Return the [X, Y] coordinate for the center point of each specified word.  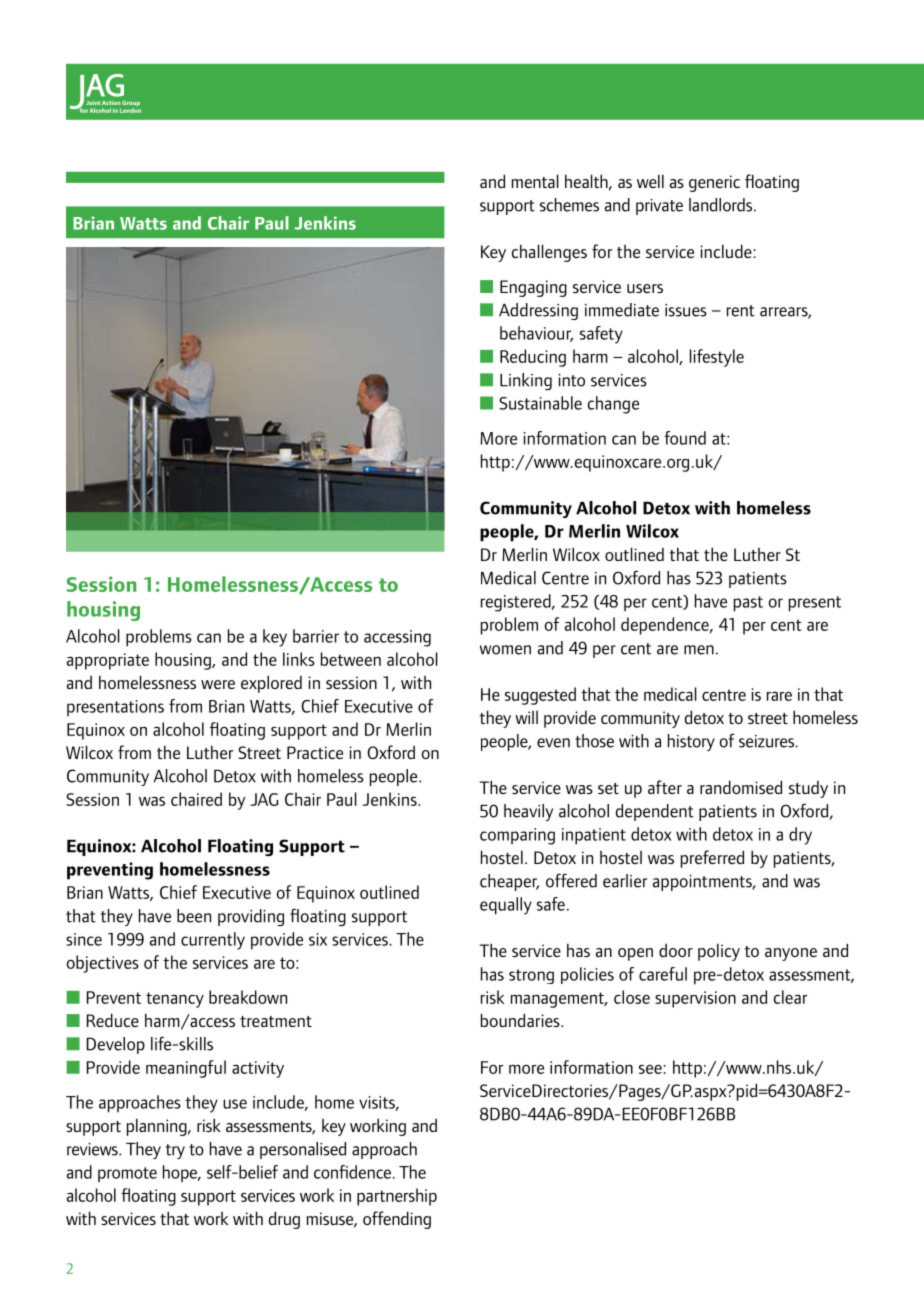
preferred [712, 859]
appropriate [108, 661]
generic [714, 183]
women [505, 650]
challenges [549, 253]
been [194, 916]
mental [535, 181]
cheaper [509, 882]
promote [127, 1174]
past [748, 604]
